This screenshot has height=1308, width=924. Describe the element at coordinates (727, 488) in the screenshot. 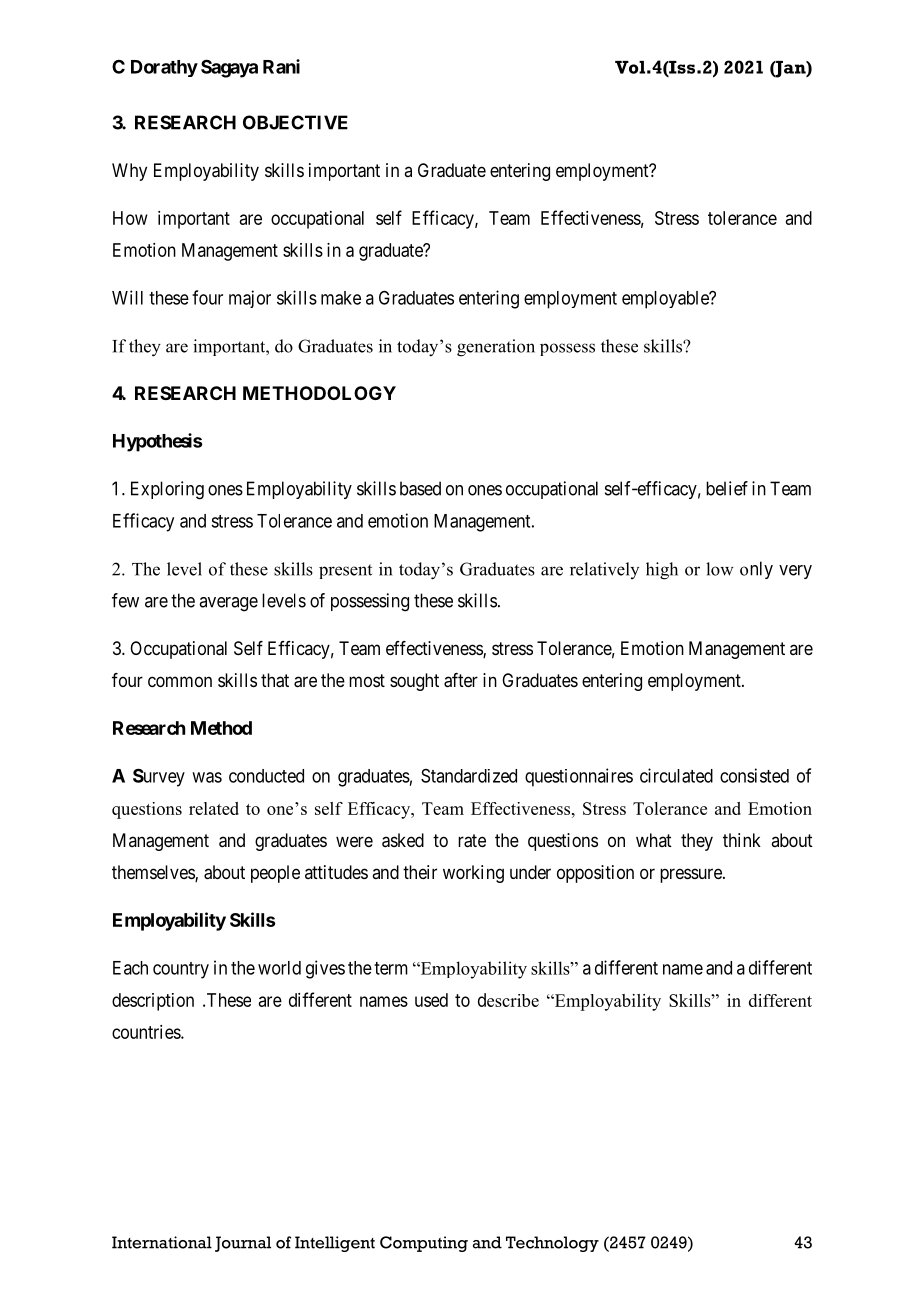

I see `belief` at that location.
